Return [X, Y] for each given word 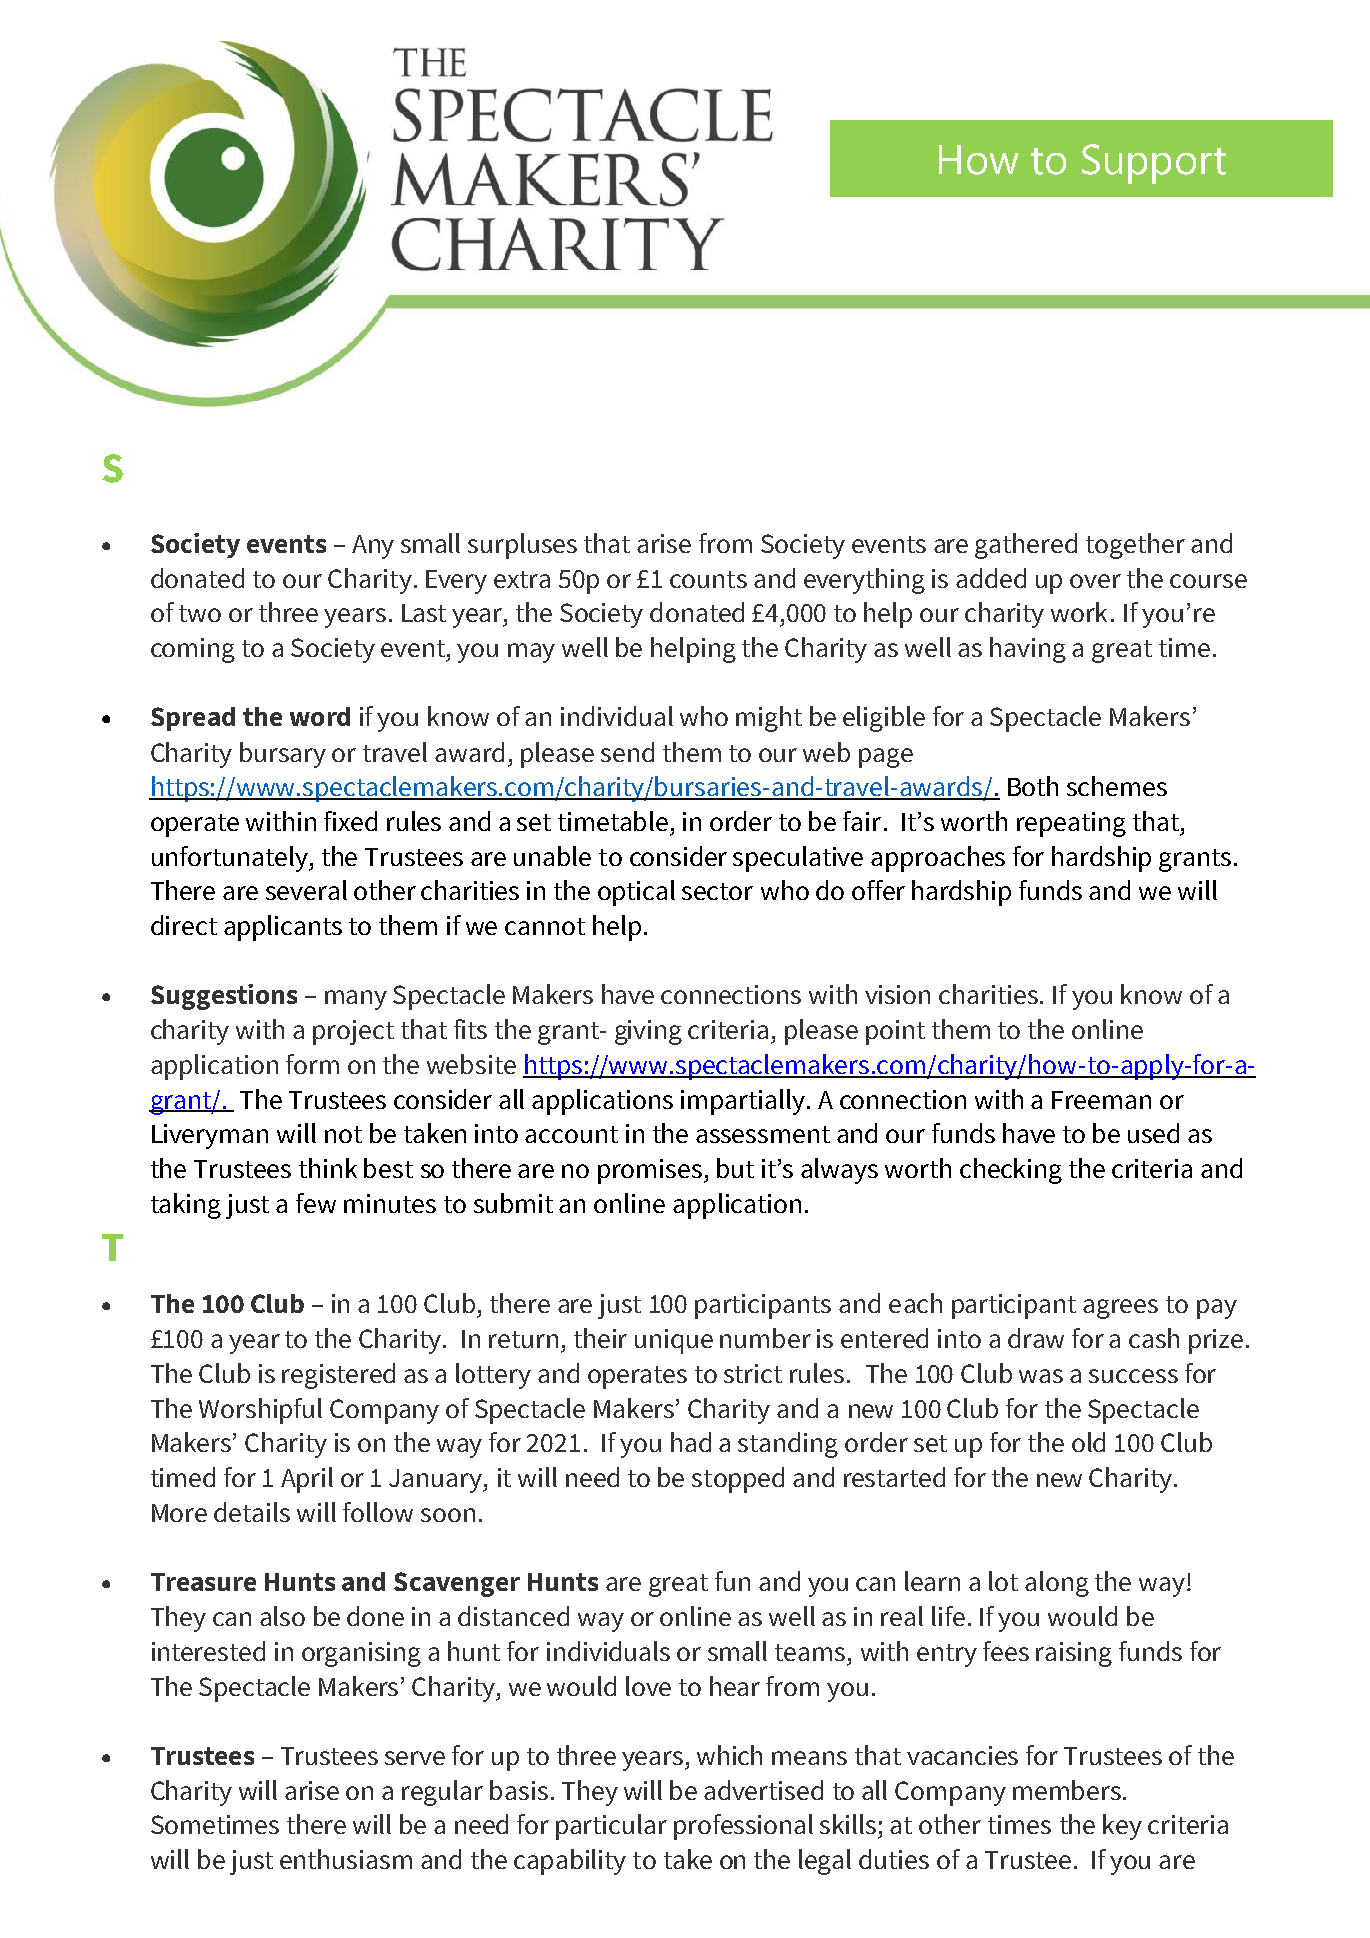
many [356, 1000]
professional [743, 1827]
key [1122, 1827]
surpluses [522, 546]
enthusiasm [346, 1859]
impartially [743, 1102]
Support [1154, 164]
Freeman [1101, 1100]
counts [708, 579]
